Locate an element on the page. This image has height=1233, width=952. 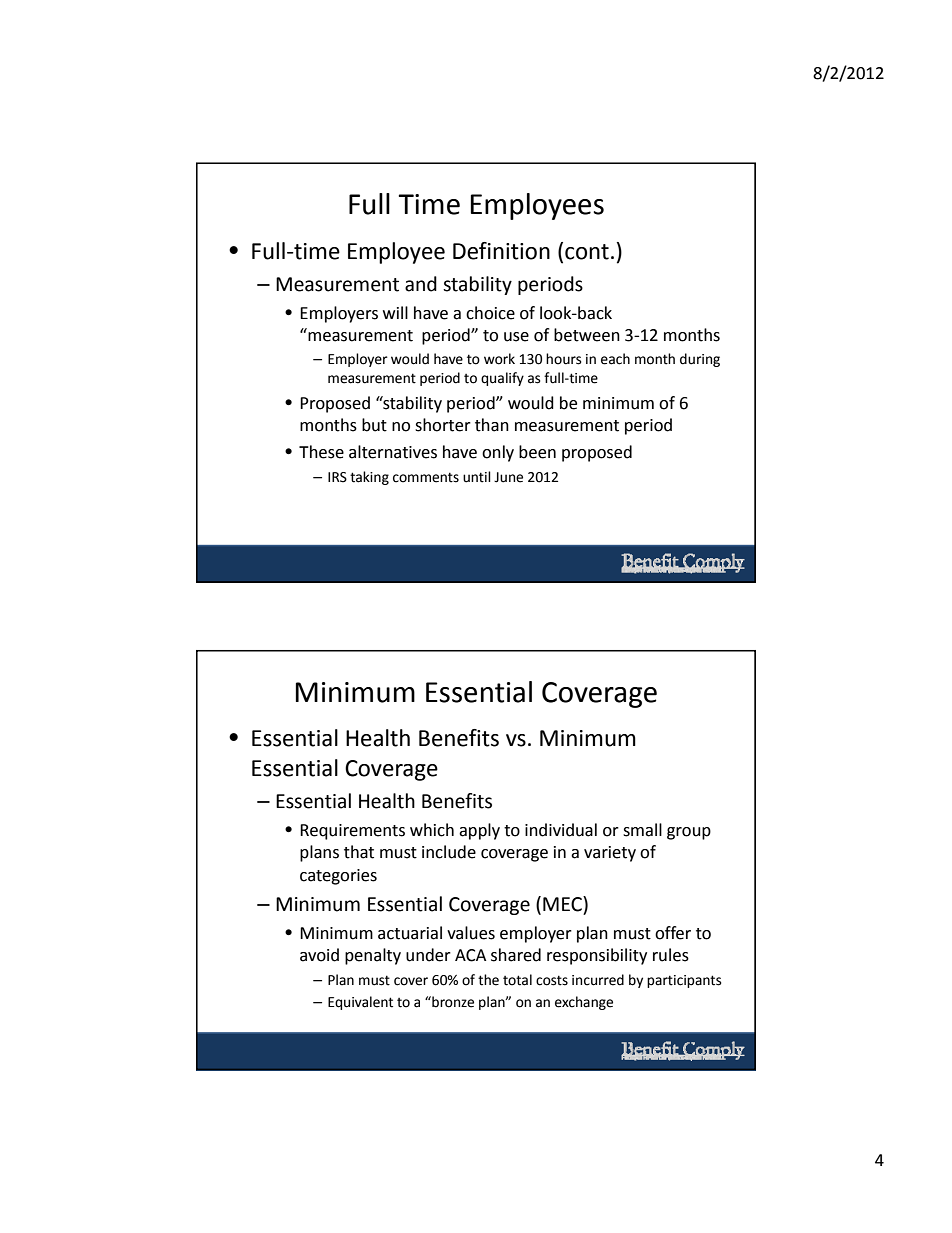
taking is located at coordinates (369, 478).
